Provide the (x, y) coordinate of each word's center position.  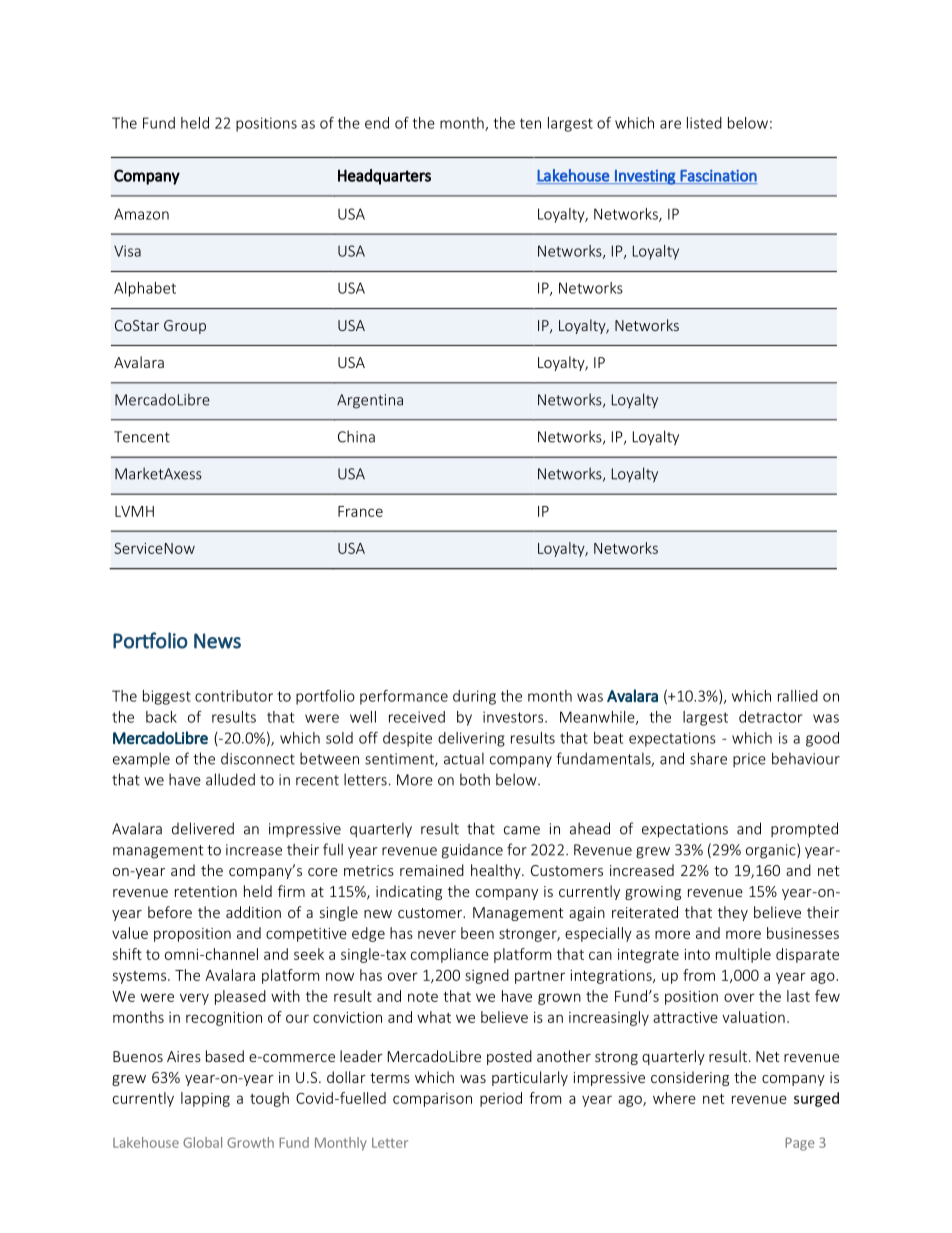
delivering (471, 739)
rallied (798, 696)
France (360, 511)
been (477, 933)
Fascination (718, 177)
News (217, 641)
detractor (771, 717)
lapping (205, 1099)
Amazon (141, 214)
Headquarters (384, 177)
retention (206, 891)
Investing (645, 177)
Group (185, 327)
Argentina (370, 401)
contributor (234, 696)
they (733, 913)
